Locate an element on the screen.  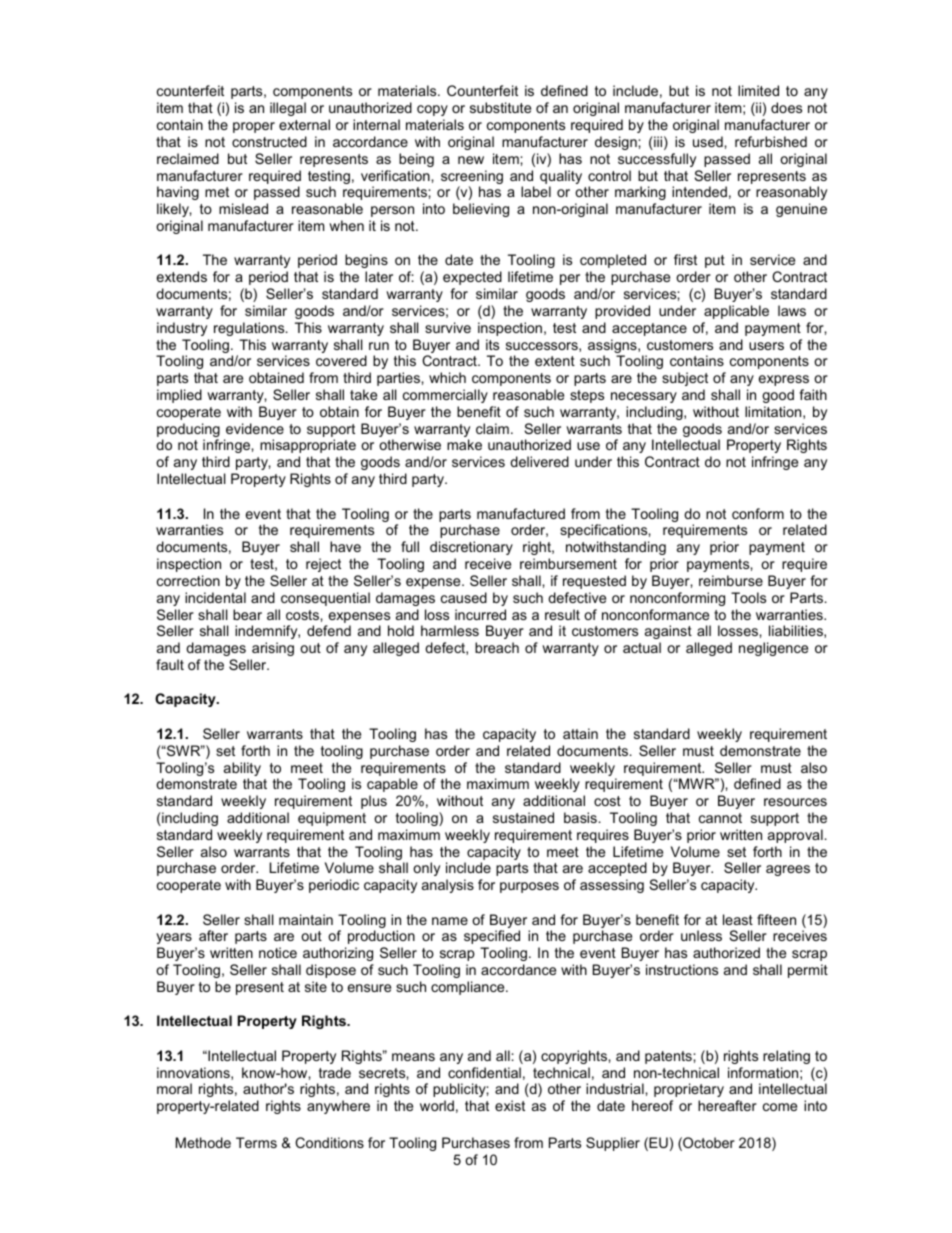
incurred is located at coordinates (480, 614).
